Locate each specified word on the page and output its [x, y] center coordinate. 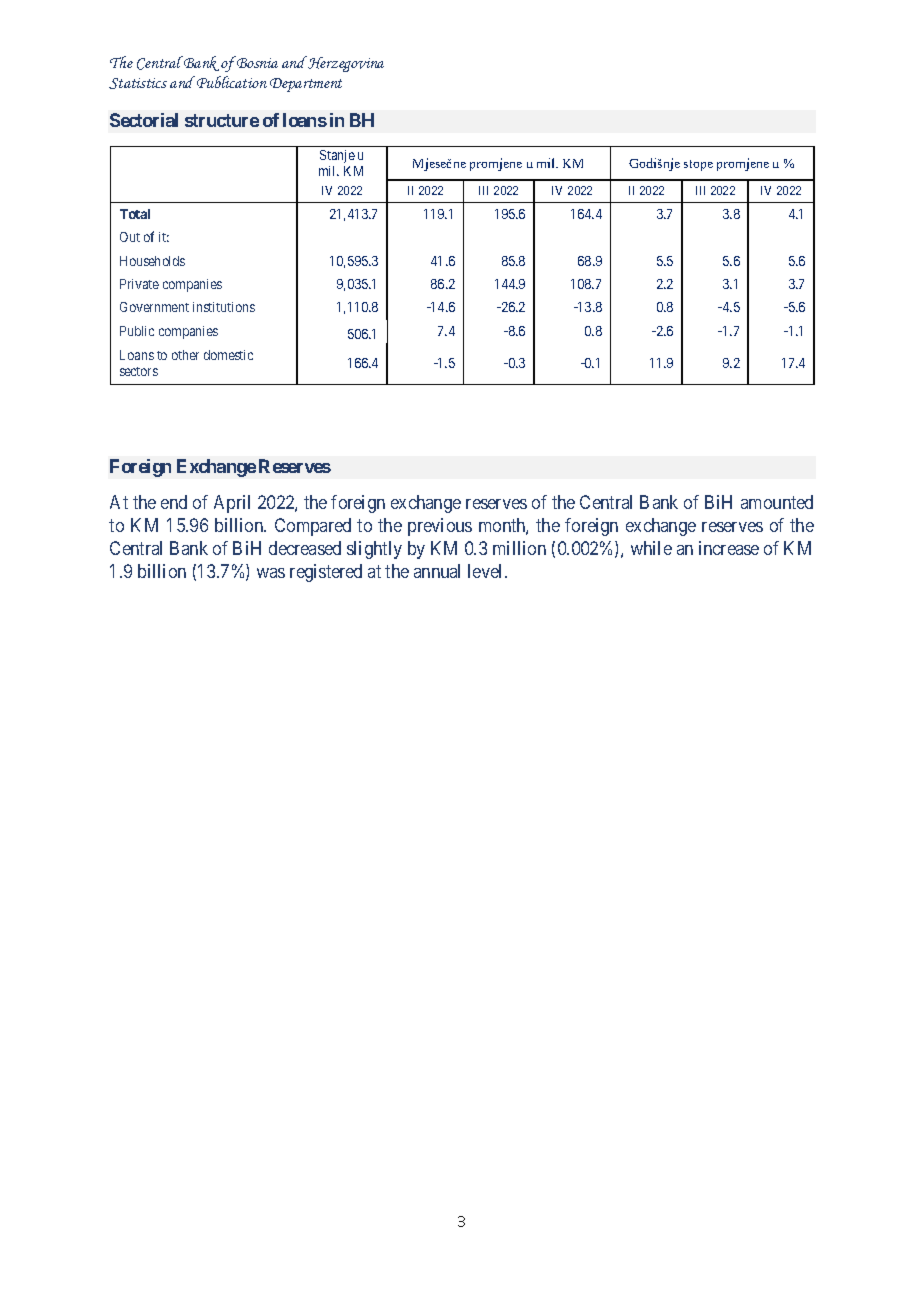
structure [222, 120]
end [174, 502]
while [651, 548]
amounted [777, 502]
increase [729, 548]
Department [306, 85]
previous [440, 527]
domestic [228, 355]
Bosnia [256, 62]
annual [437, 571]
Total [135, 214]
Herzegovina [345, 64]
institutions [224, 307]
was [271, 573]
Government [154, 307]
